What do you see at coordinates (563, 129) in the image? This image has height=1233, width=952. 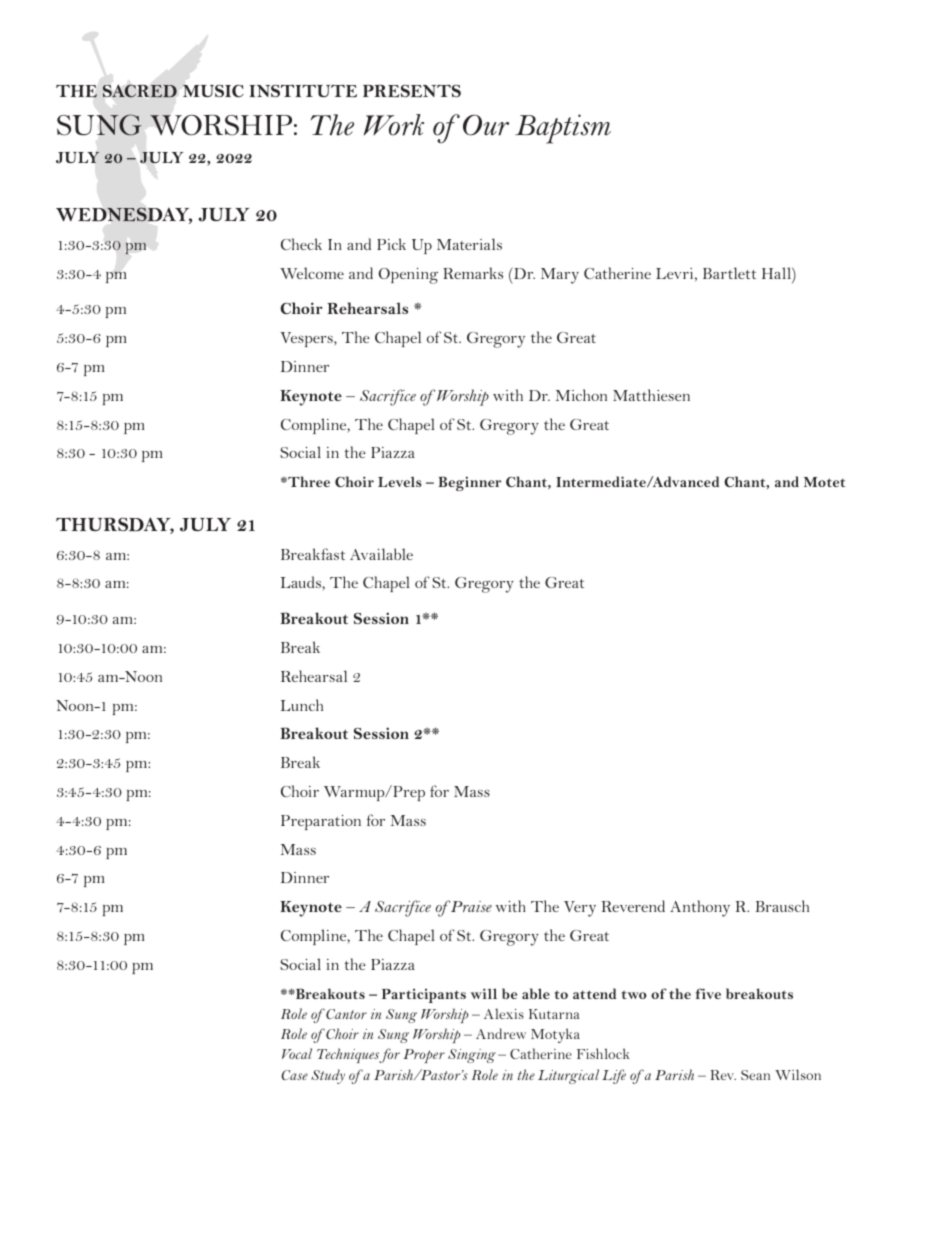 I see `Baptism` at bounding box center [563, 129].
